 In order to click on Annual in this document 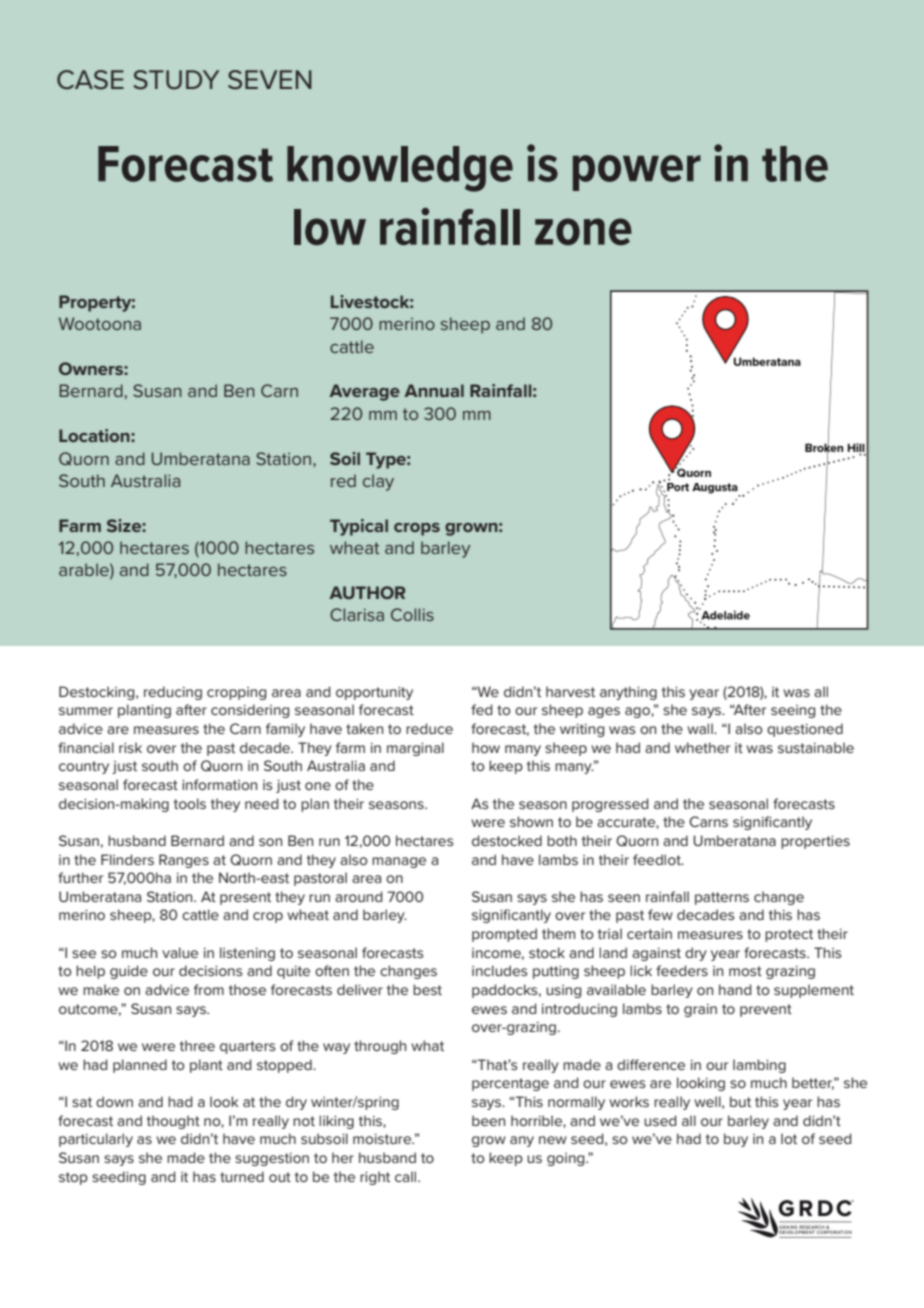, I will do `click(434, 390)`.
